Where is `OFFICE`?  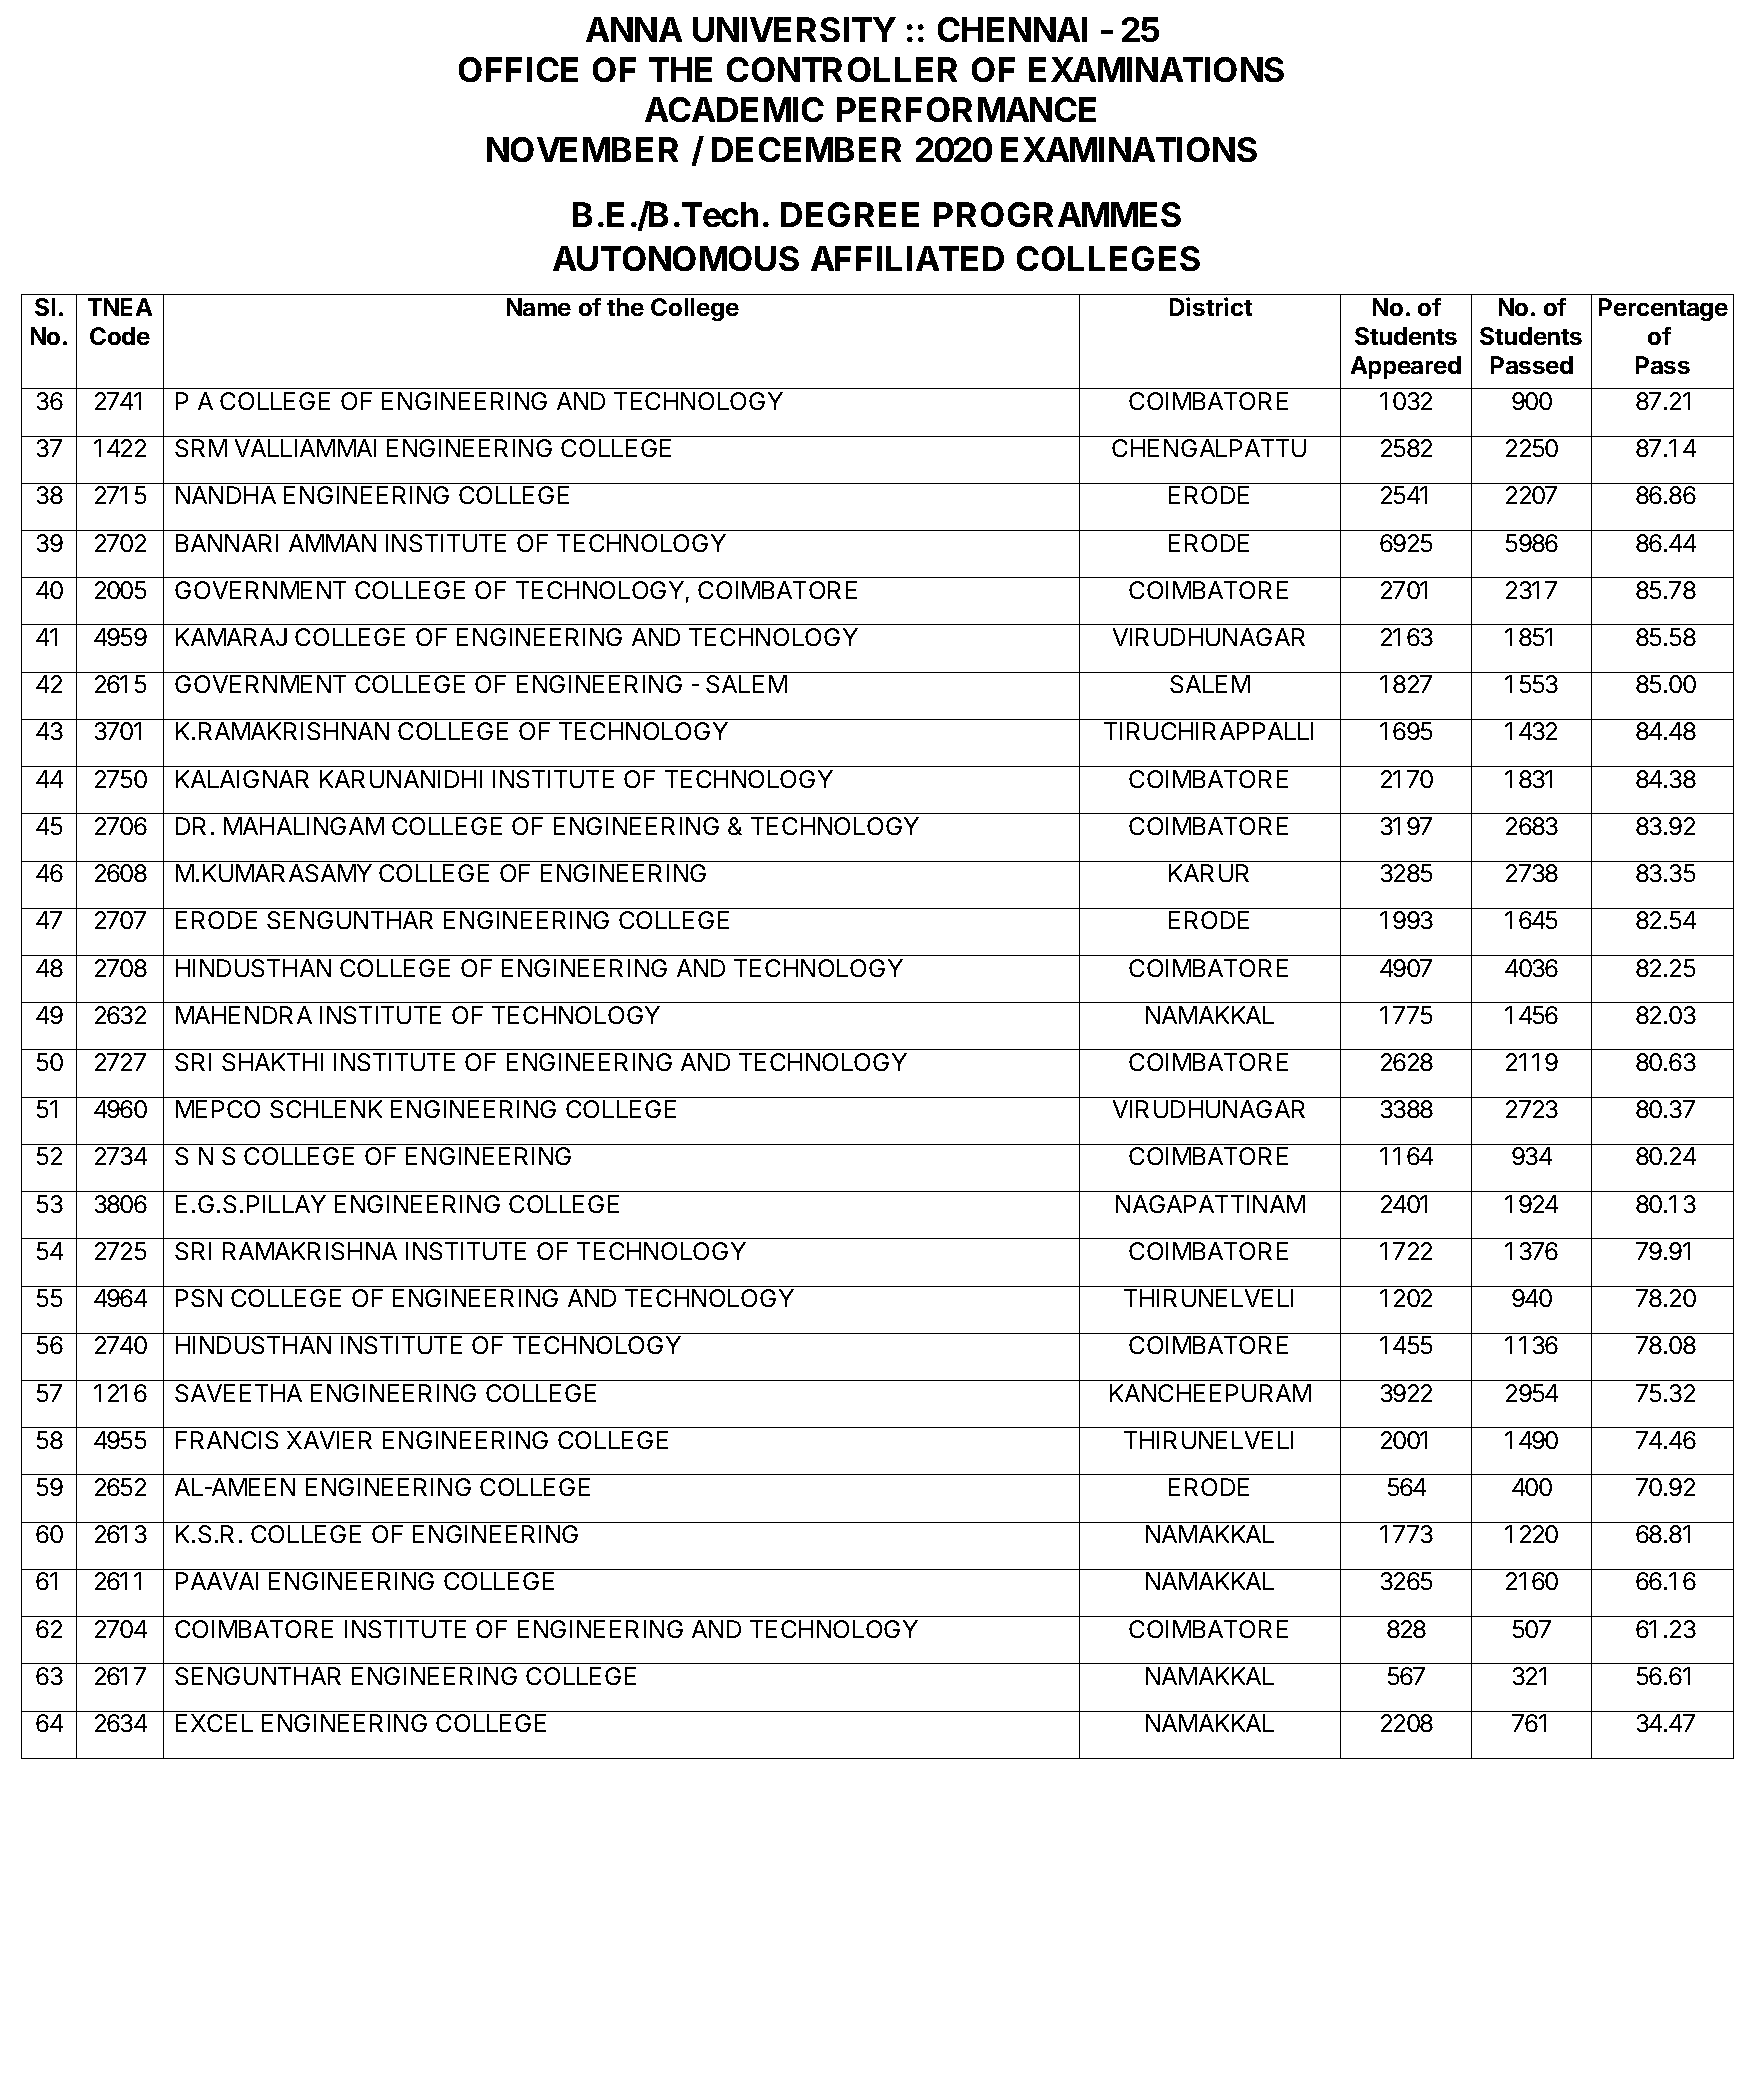
OFFICE is located at coordinates (518, 69).
